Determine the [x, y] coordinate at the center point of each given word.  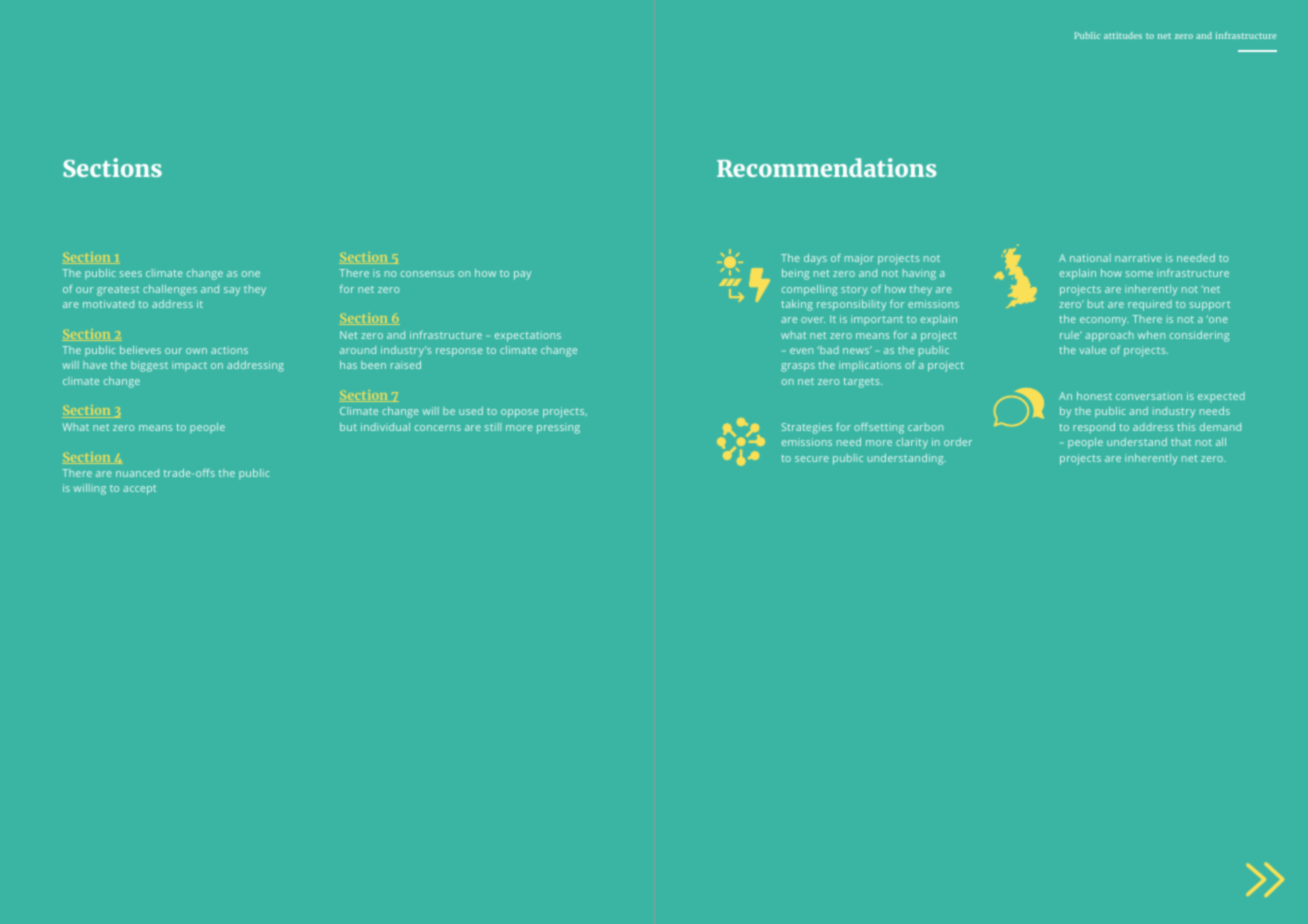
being [795, 274]
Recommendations [827, 167]
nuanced [137, 473]
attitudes [1123, 35]
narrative [1138, 258]
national [1090, 258]
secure [812, 459]
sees [131, 274]
